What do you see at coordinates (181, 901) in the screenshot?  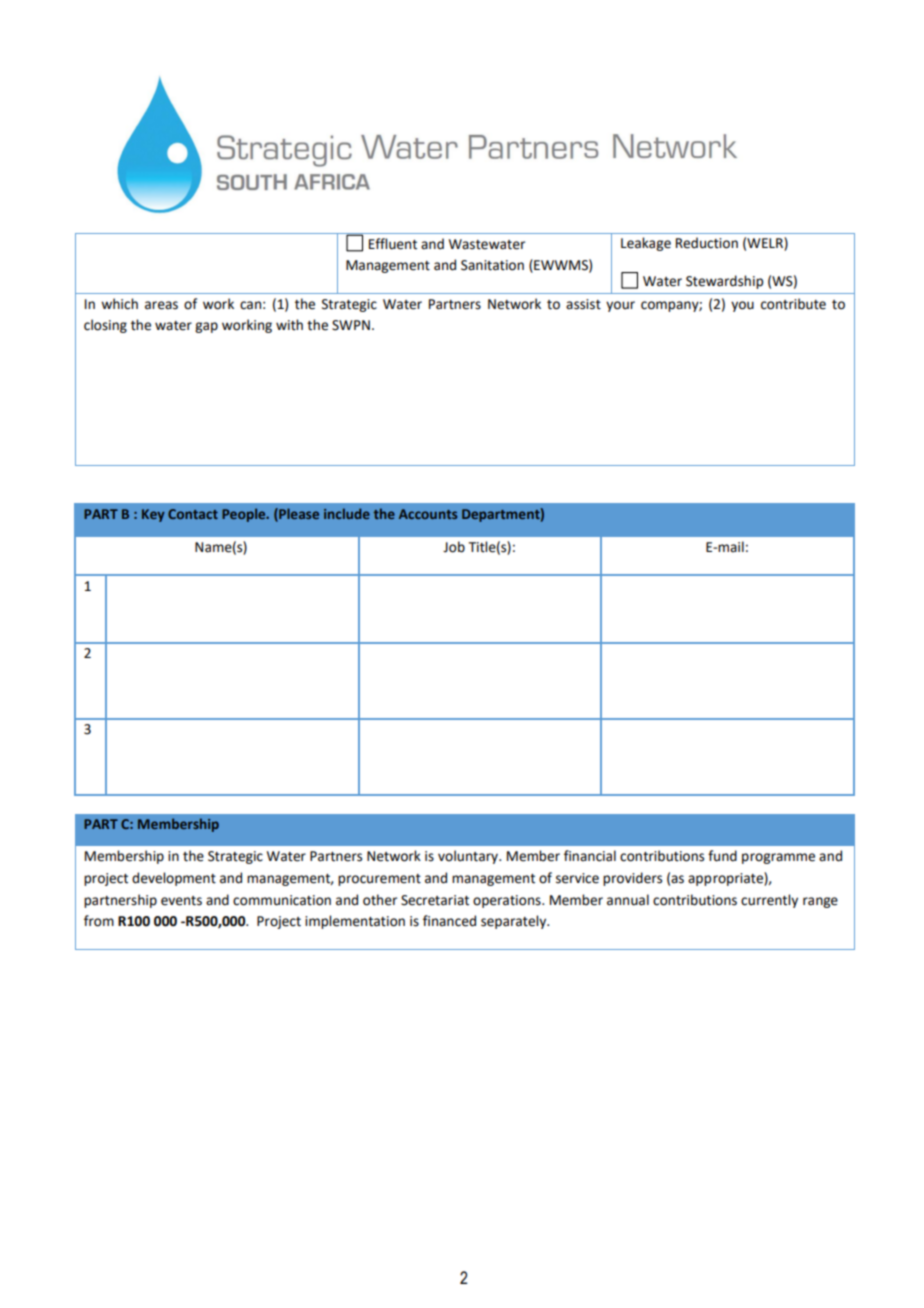 I see `events` at bounding box center [181, 901].
